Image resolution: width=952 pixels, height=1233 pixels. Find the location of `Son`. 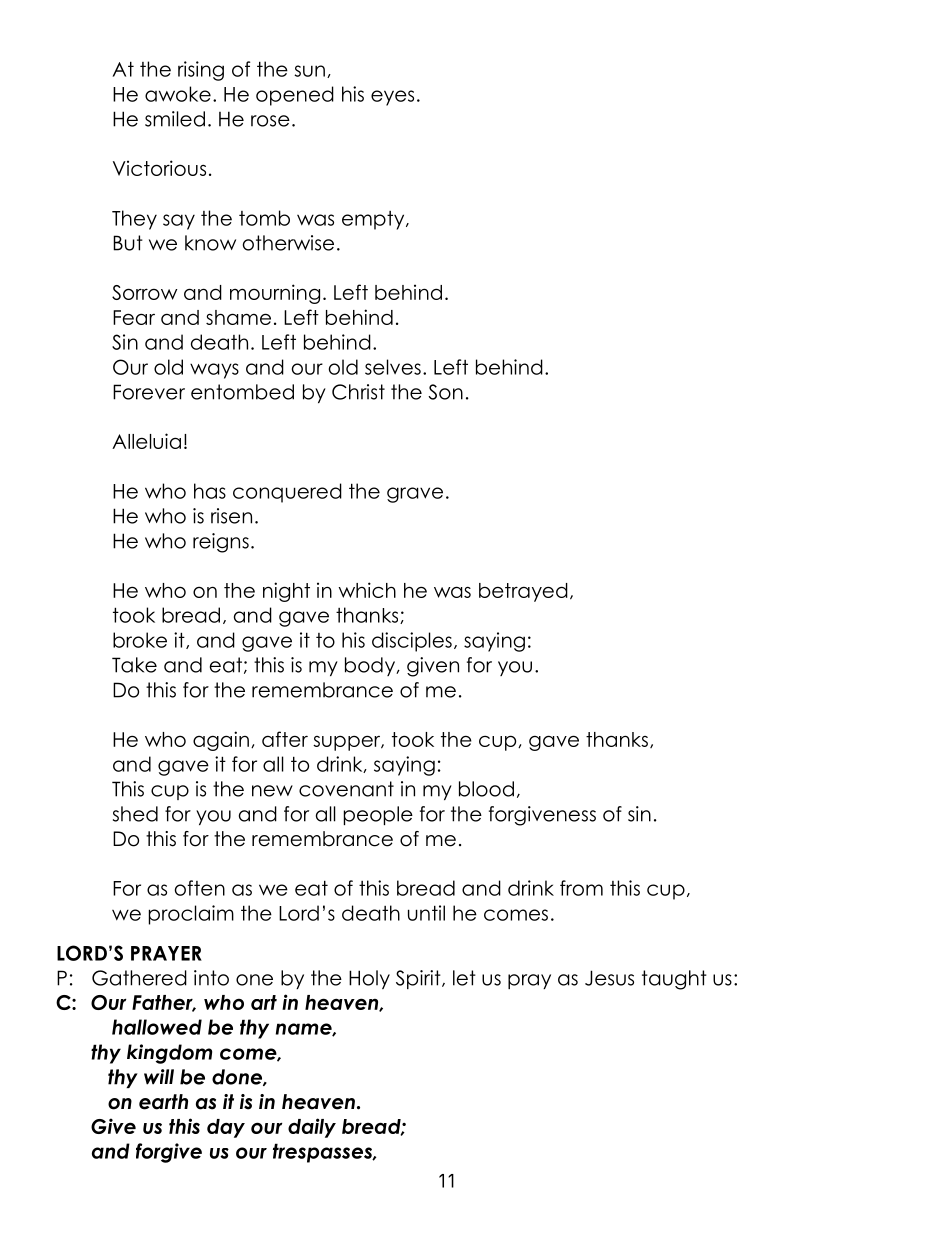

Son is located at coordinates (445, 392).
